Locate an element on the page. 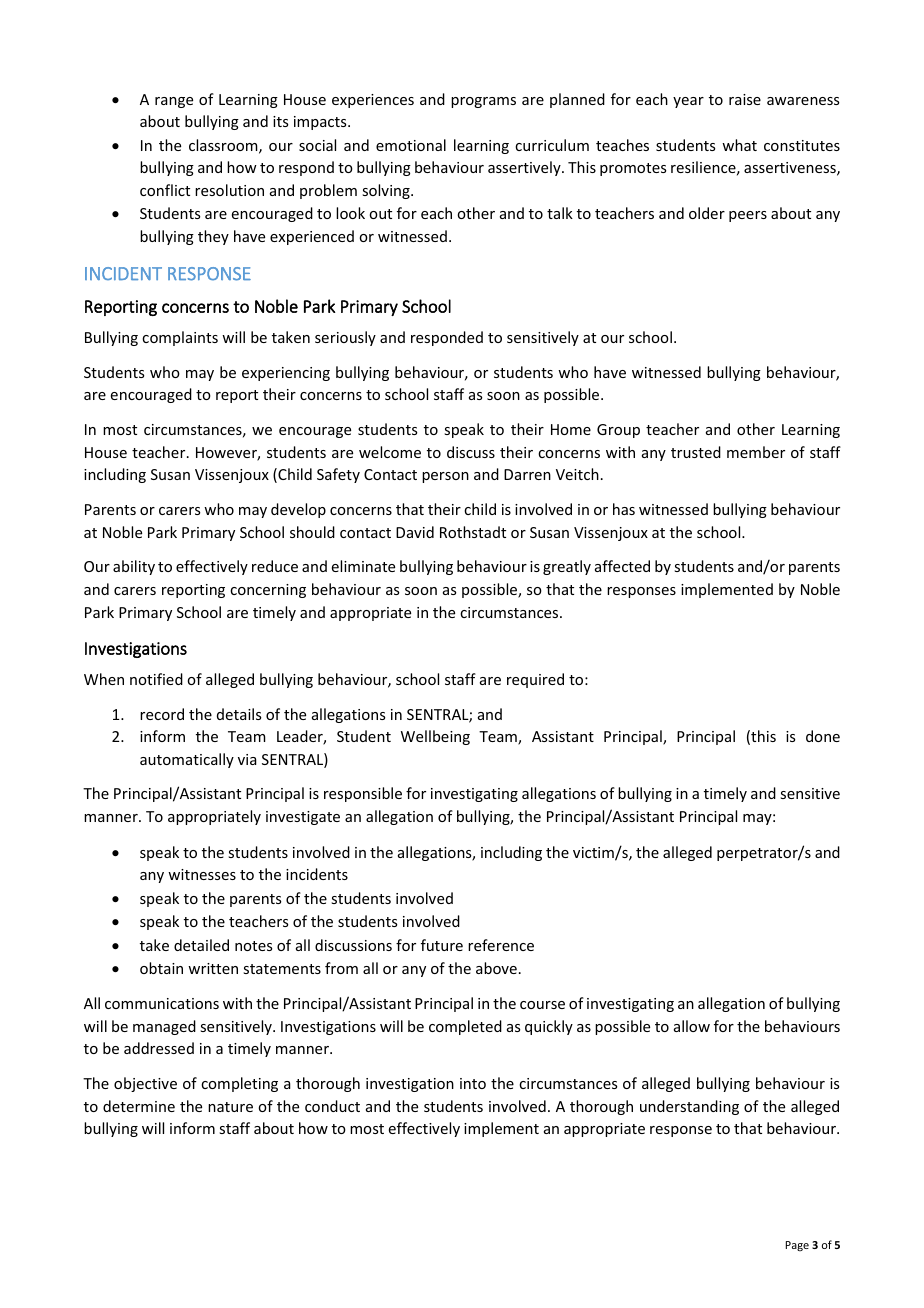 The width and height of the image is (924, 1308). nature is located at coordinates (230, 1107).
